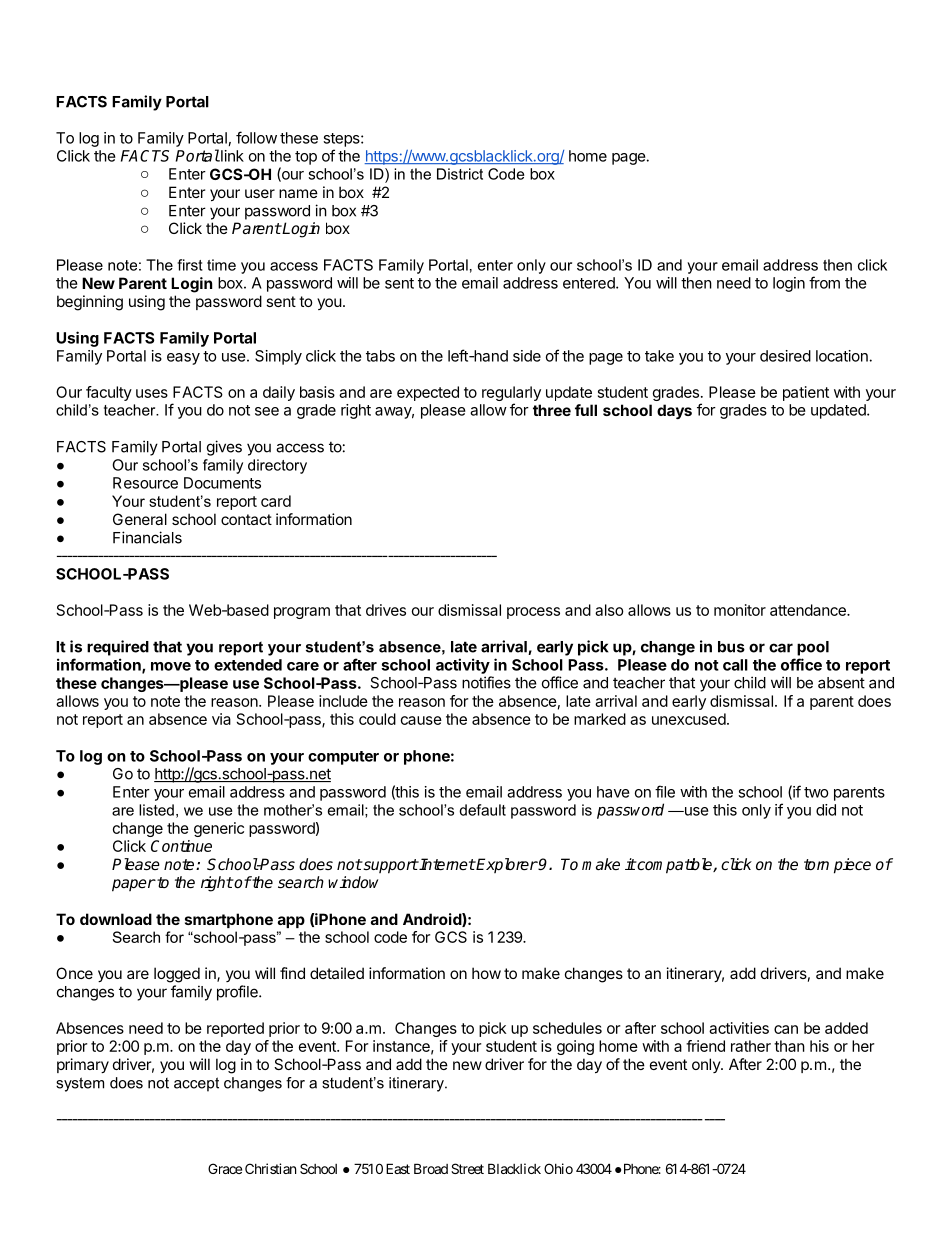 Image resolution: width=952 pixels, height=1233 pixels. I want to click on rather, so click(751, 1046).
